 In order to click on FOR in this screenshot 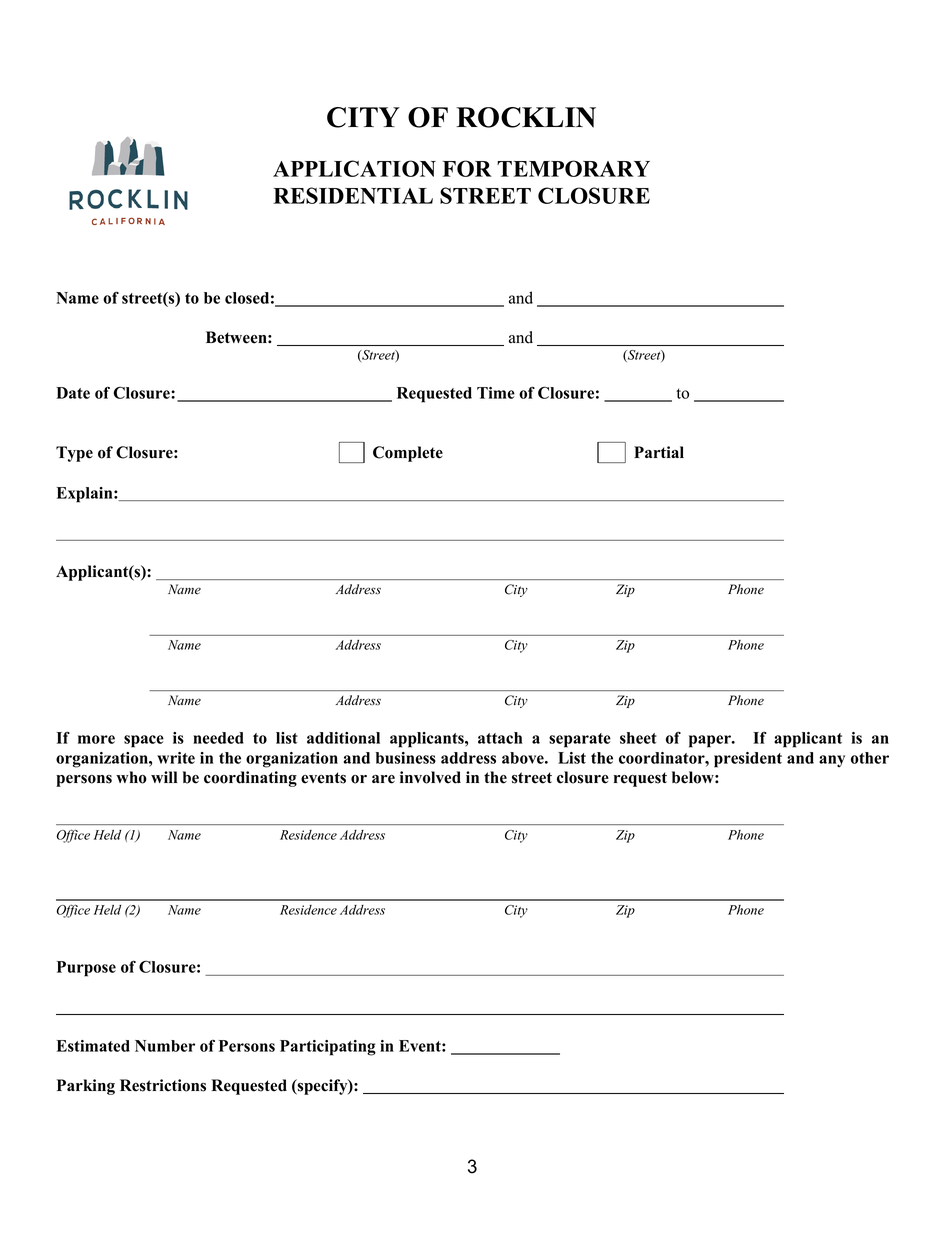, I will do `click(467, 168)`.
